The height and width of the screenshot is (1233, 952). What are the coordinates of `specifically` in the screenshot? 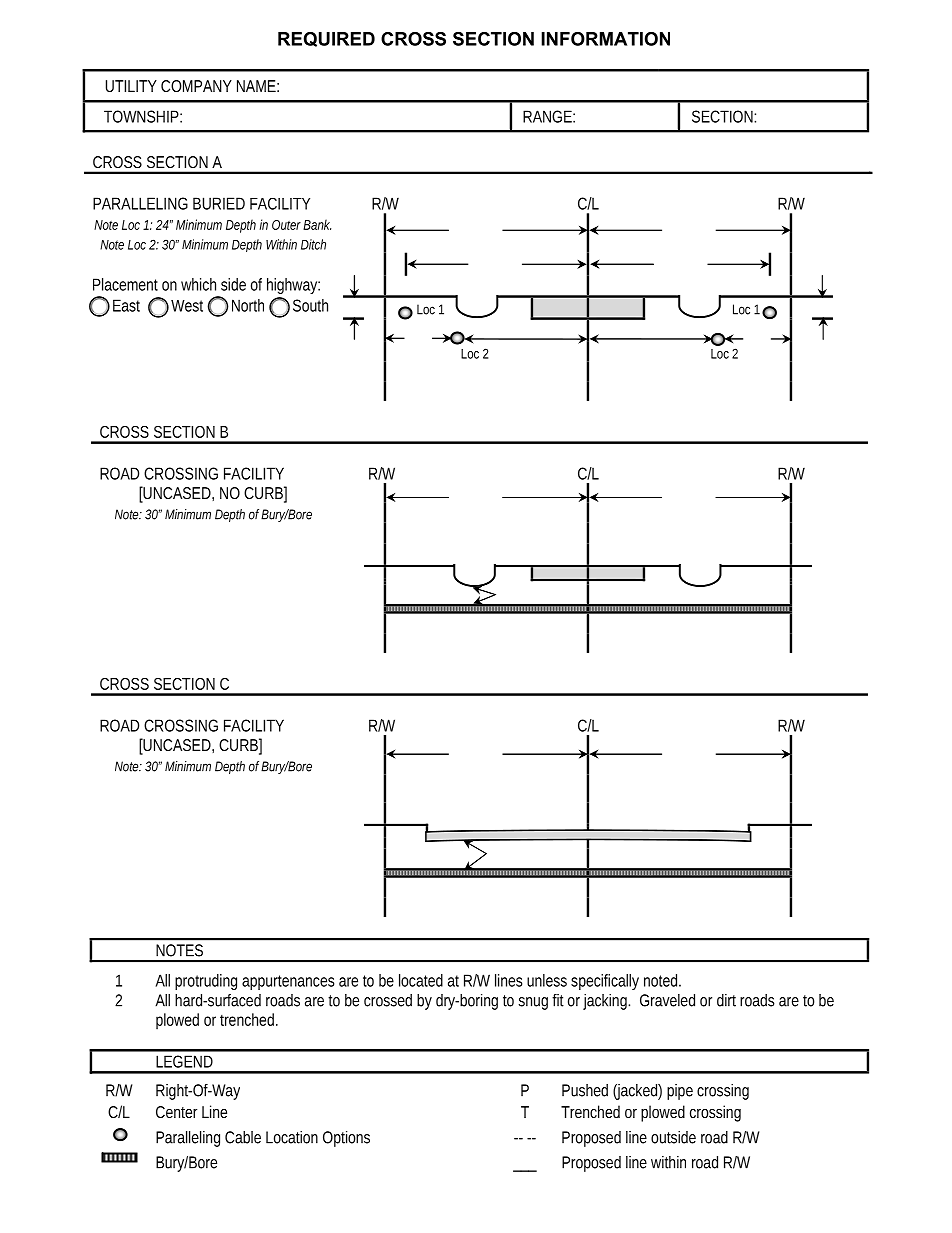 It's located at (605, 982).
